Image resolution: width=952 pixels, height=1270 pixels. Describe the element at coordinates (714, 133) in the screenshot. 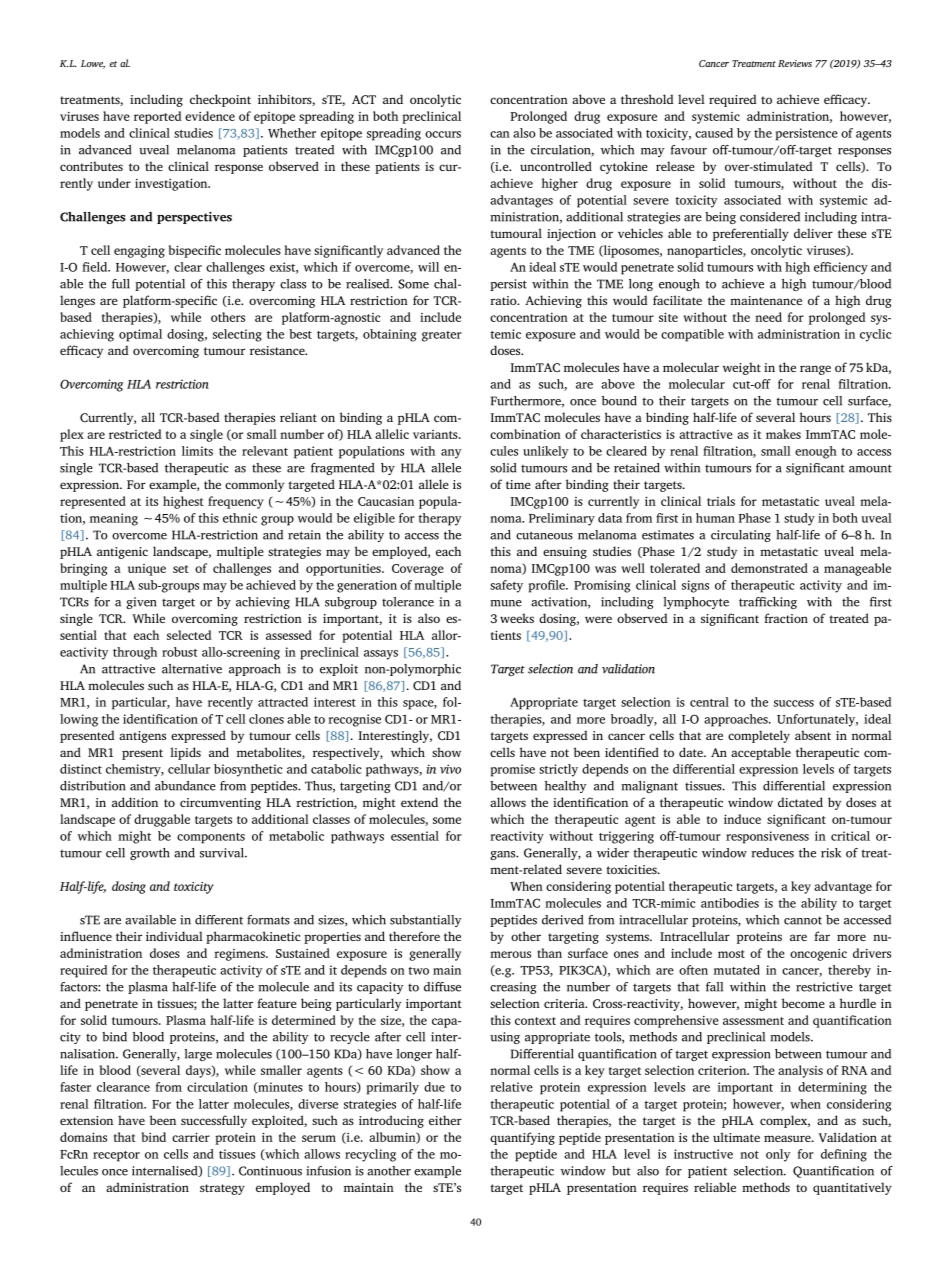

I see `caused` at that location.
